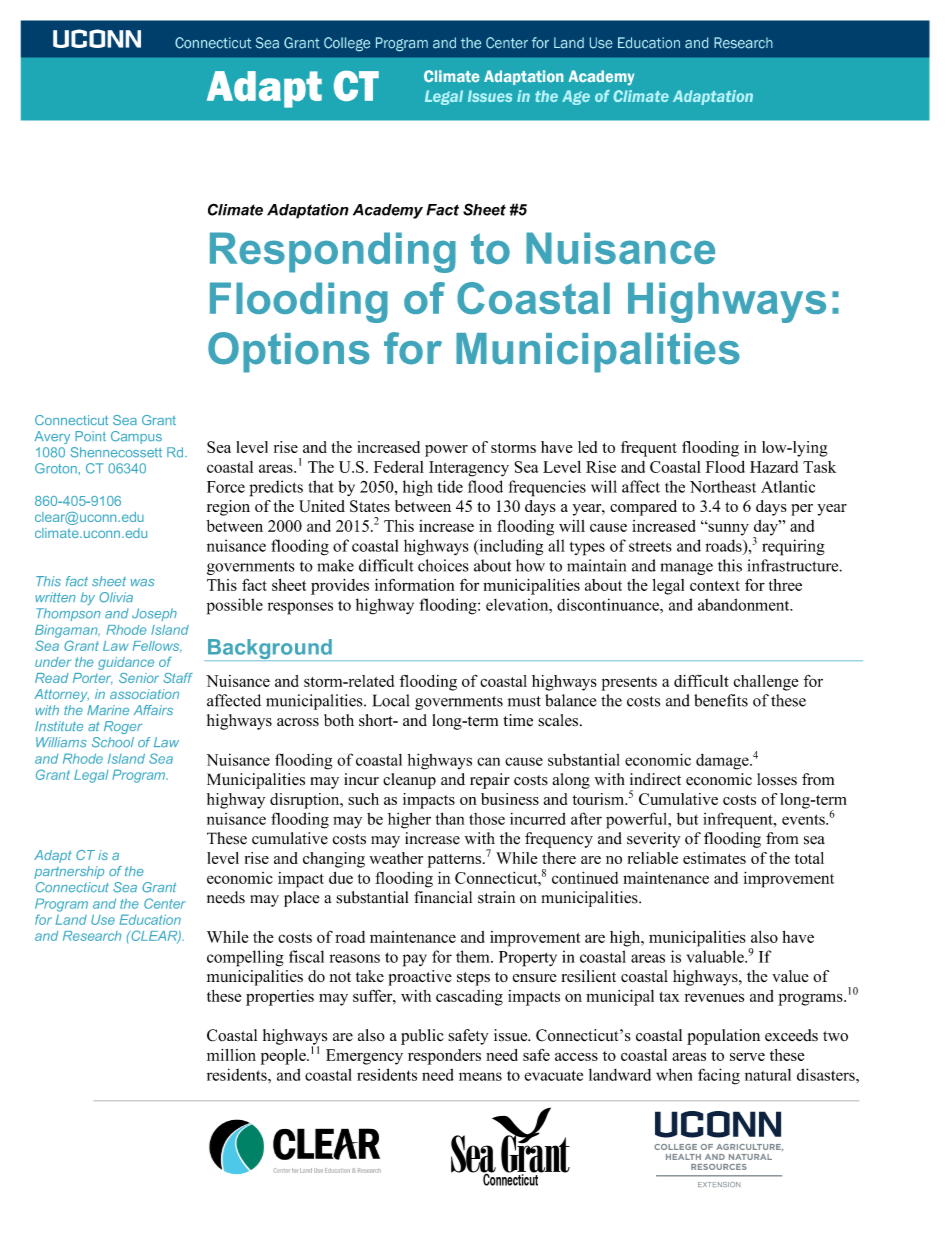 The width and height of the screenshot is (952, 1233). I want to click on Responding, so click(333, 252).
